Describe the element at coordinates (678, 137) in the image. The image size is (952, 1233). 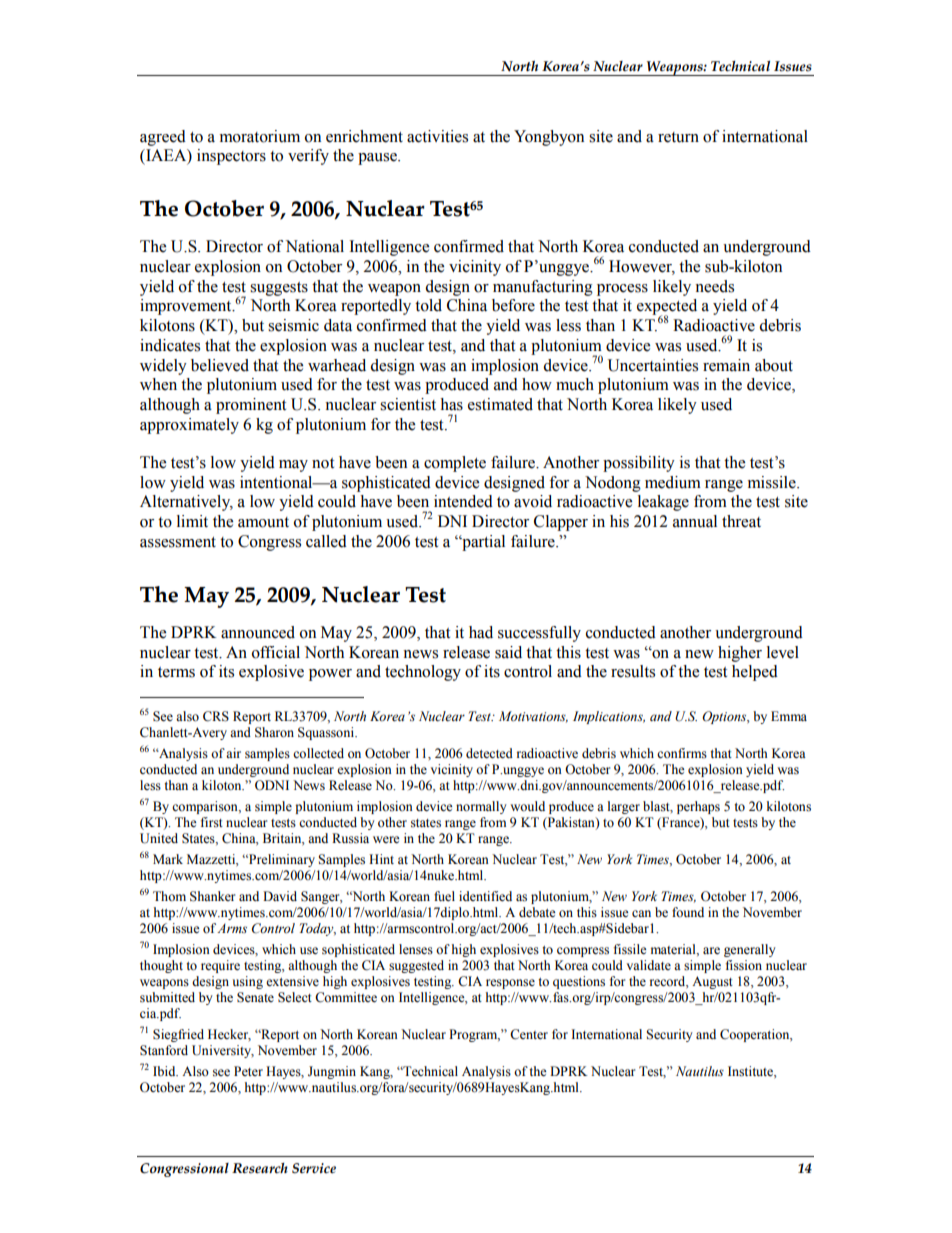
I see `return` at that location.
